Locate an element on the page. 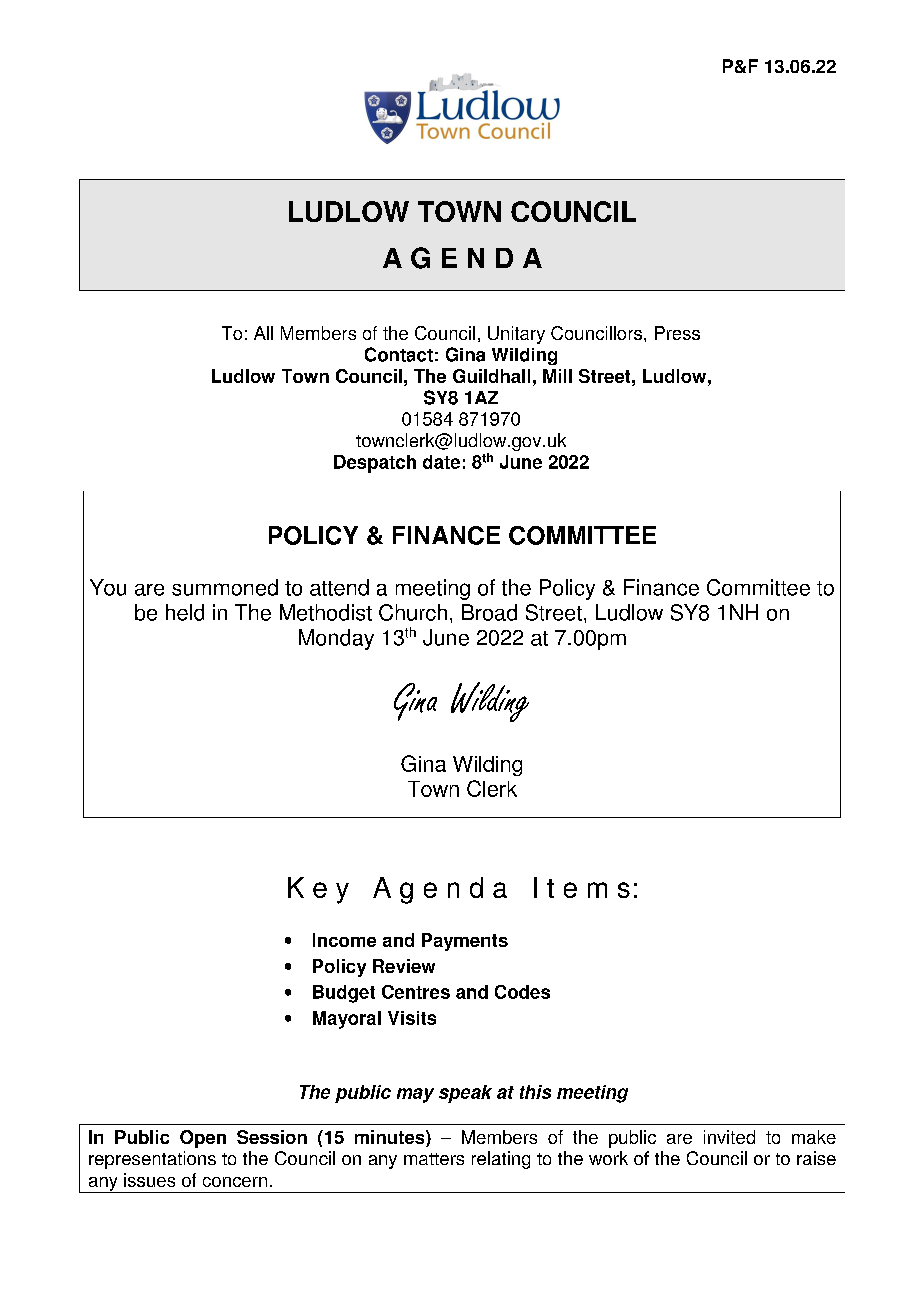 This image has height=1308, width=924. Guildhall is located at coordinates (491, 376).
